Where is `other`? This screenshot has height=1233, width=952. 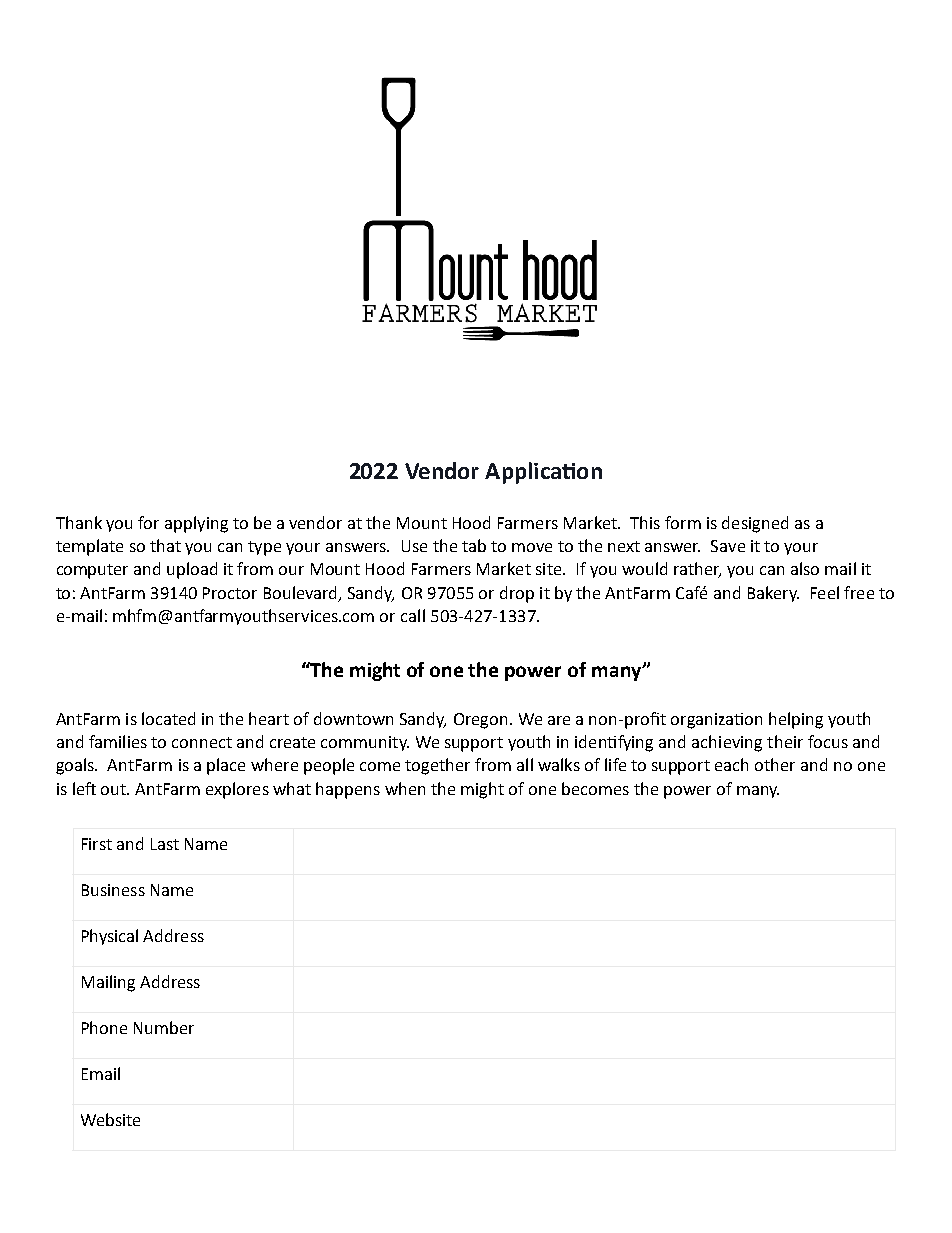
other is located at coordinates (775, 764).
